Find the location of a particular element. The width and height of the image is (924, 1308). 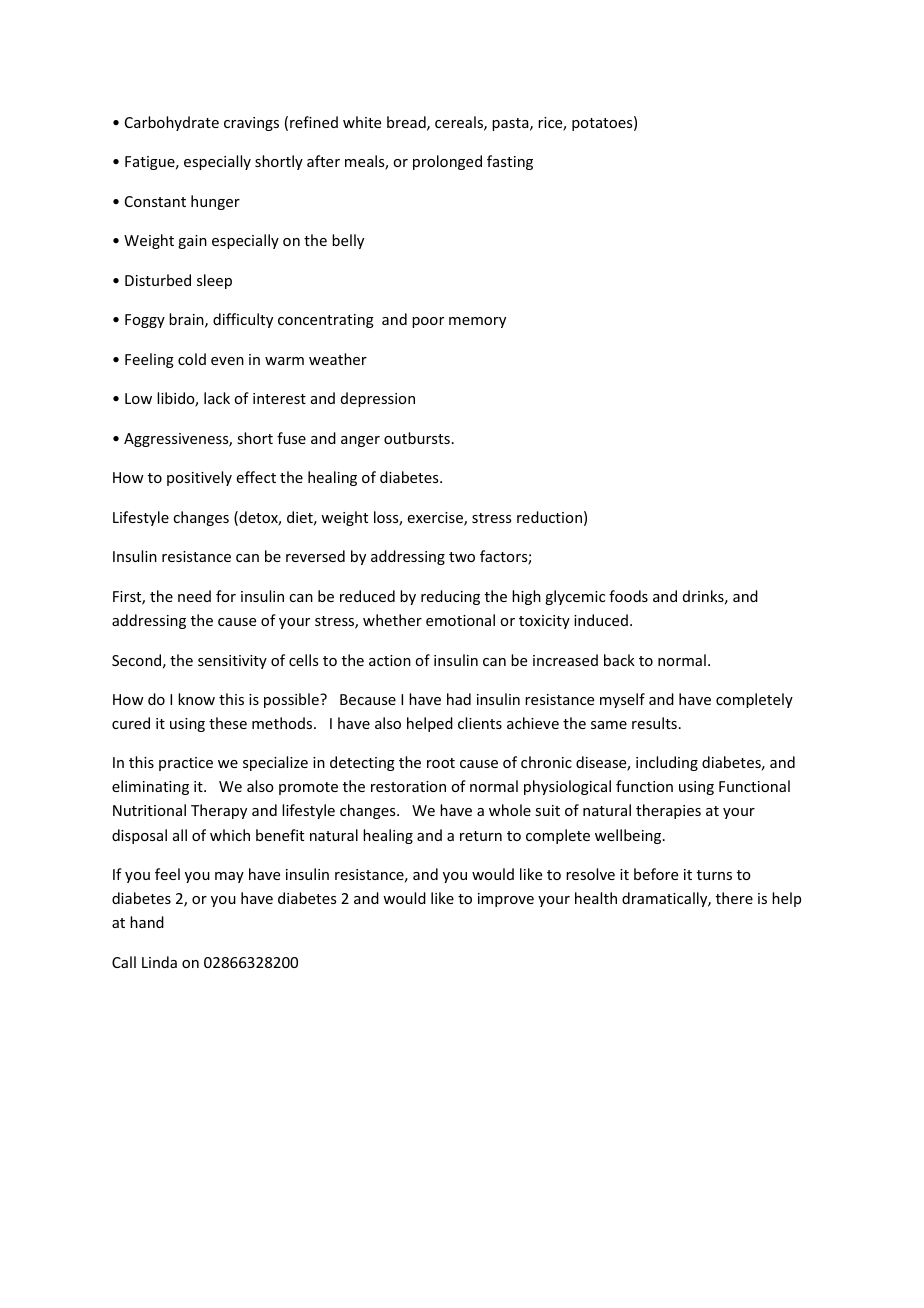

poor is located at coordinates (428, 322).
